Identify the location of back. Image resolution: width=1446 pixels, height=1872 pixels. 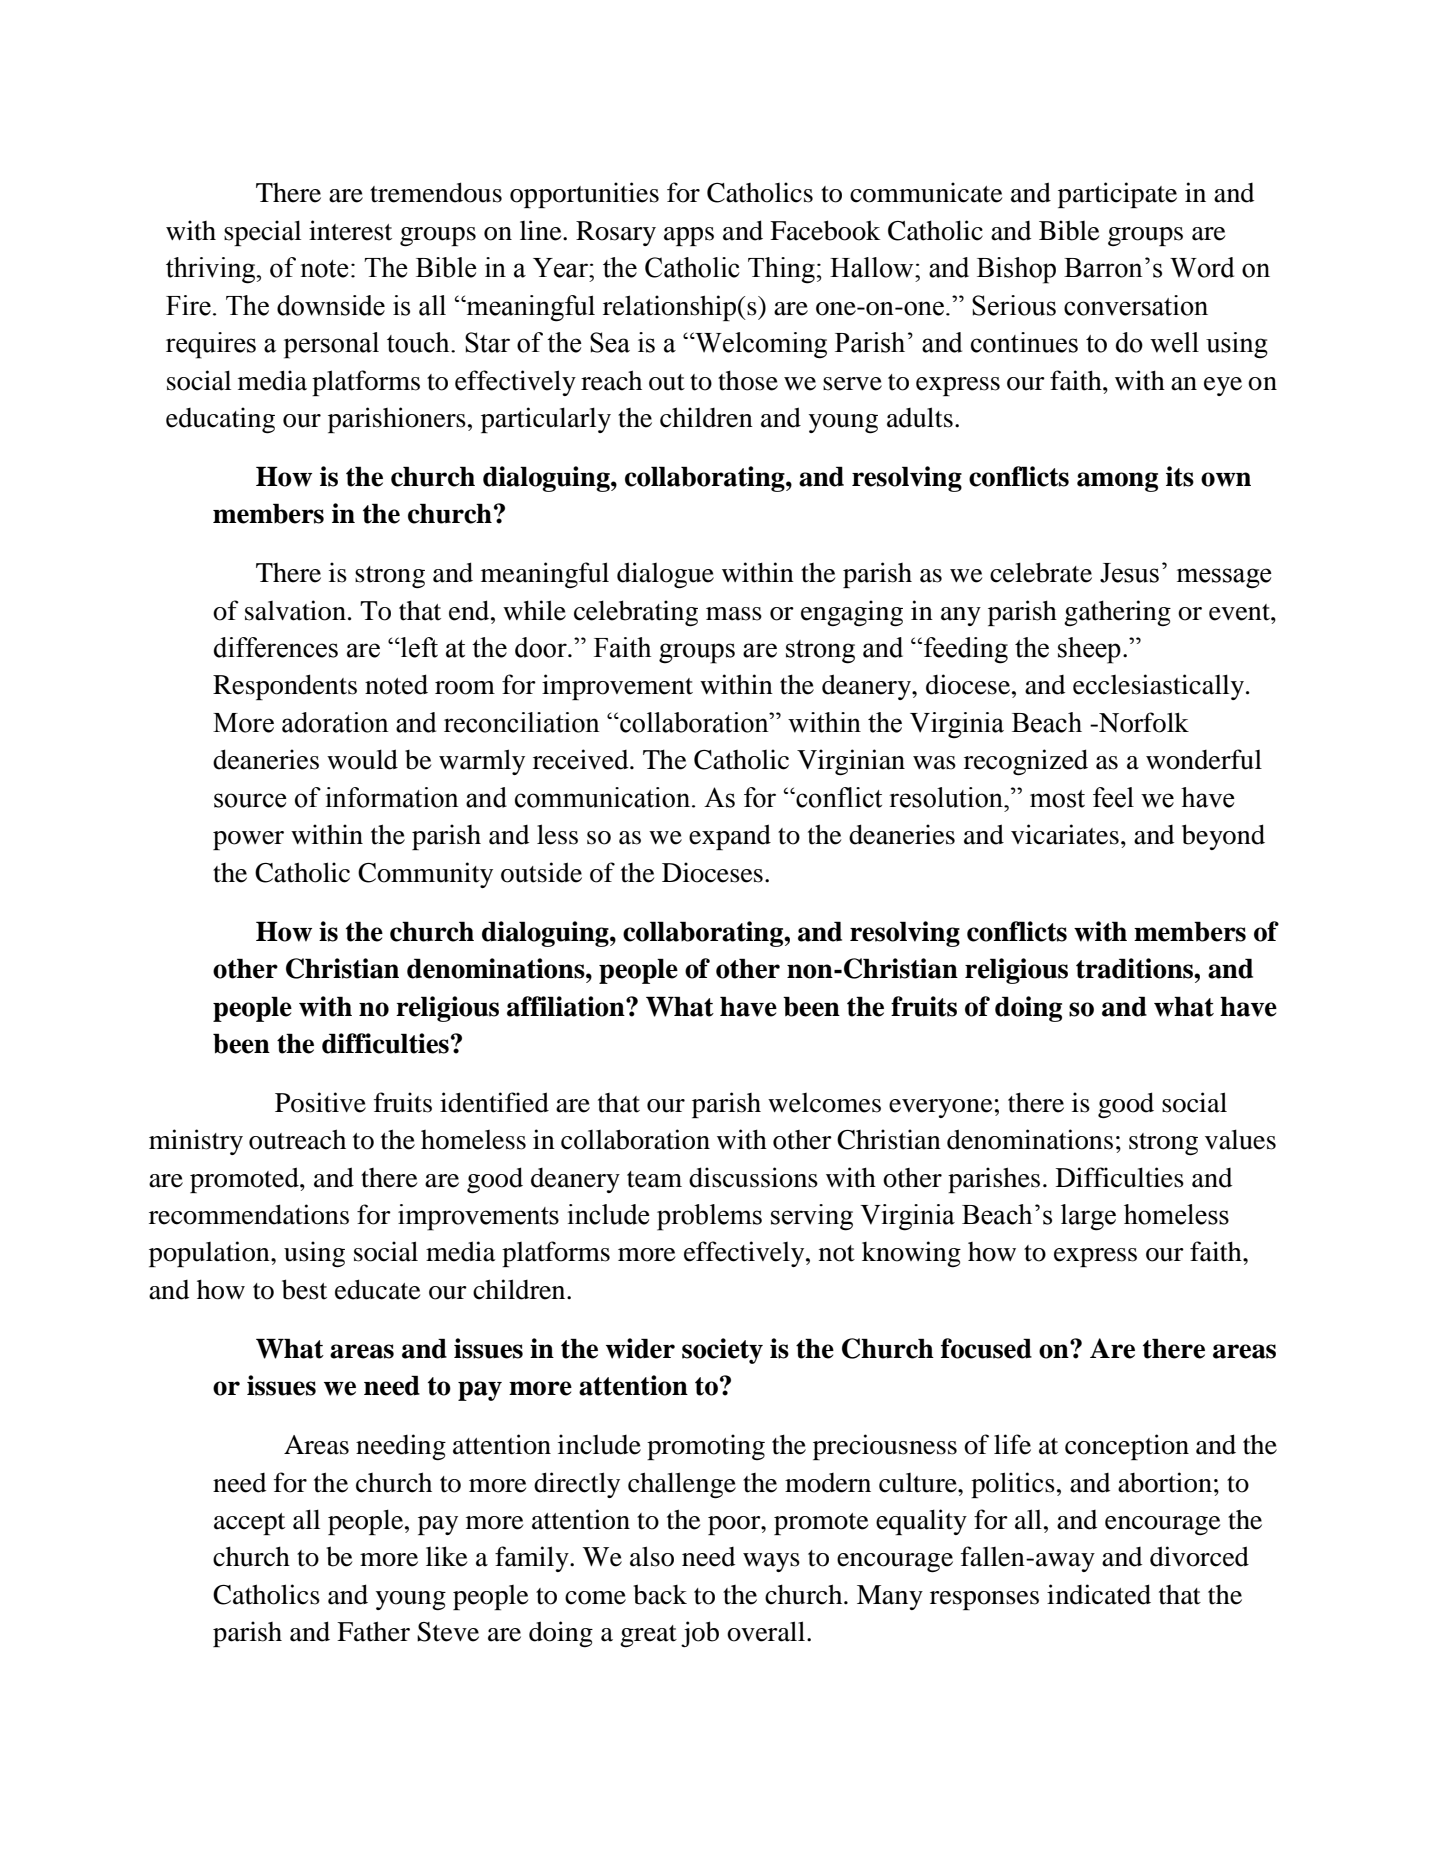
(660, 1594).
